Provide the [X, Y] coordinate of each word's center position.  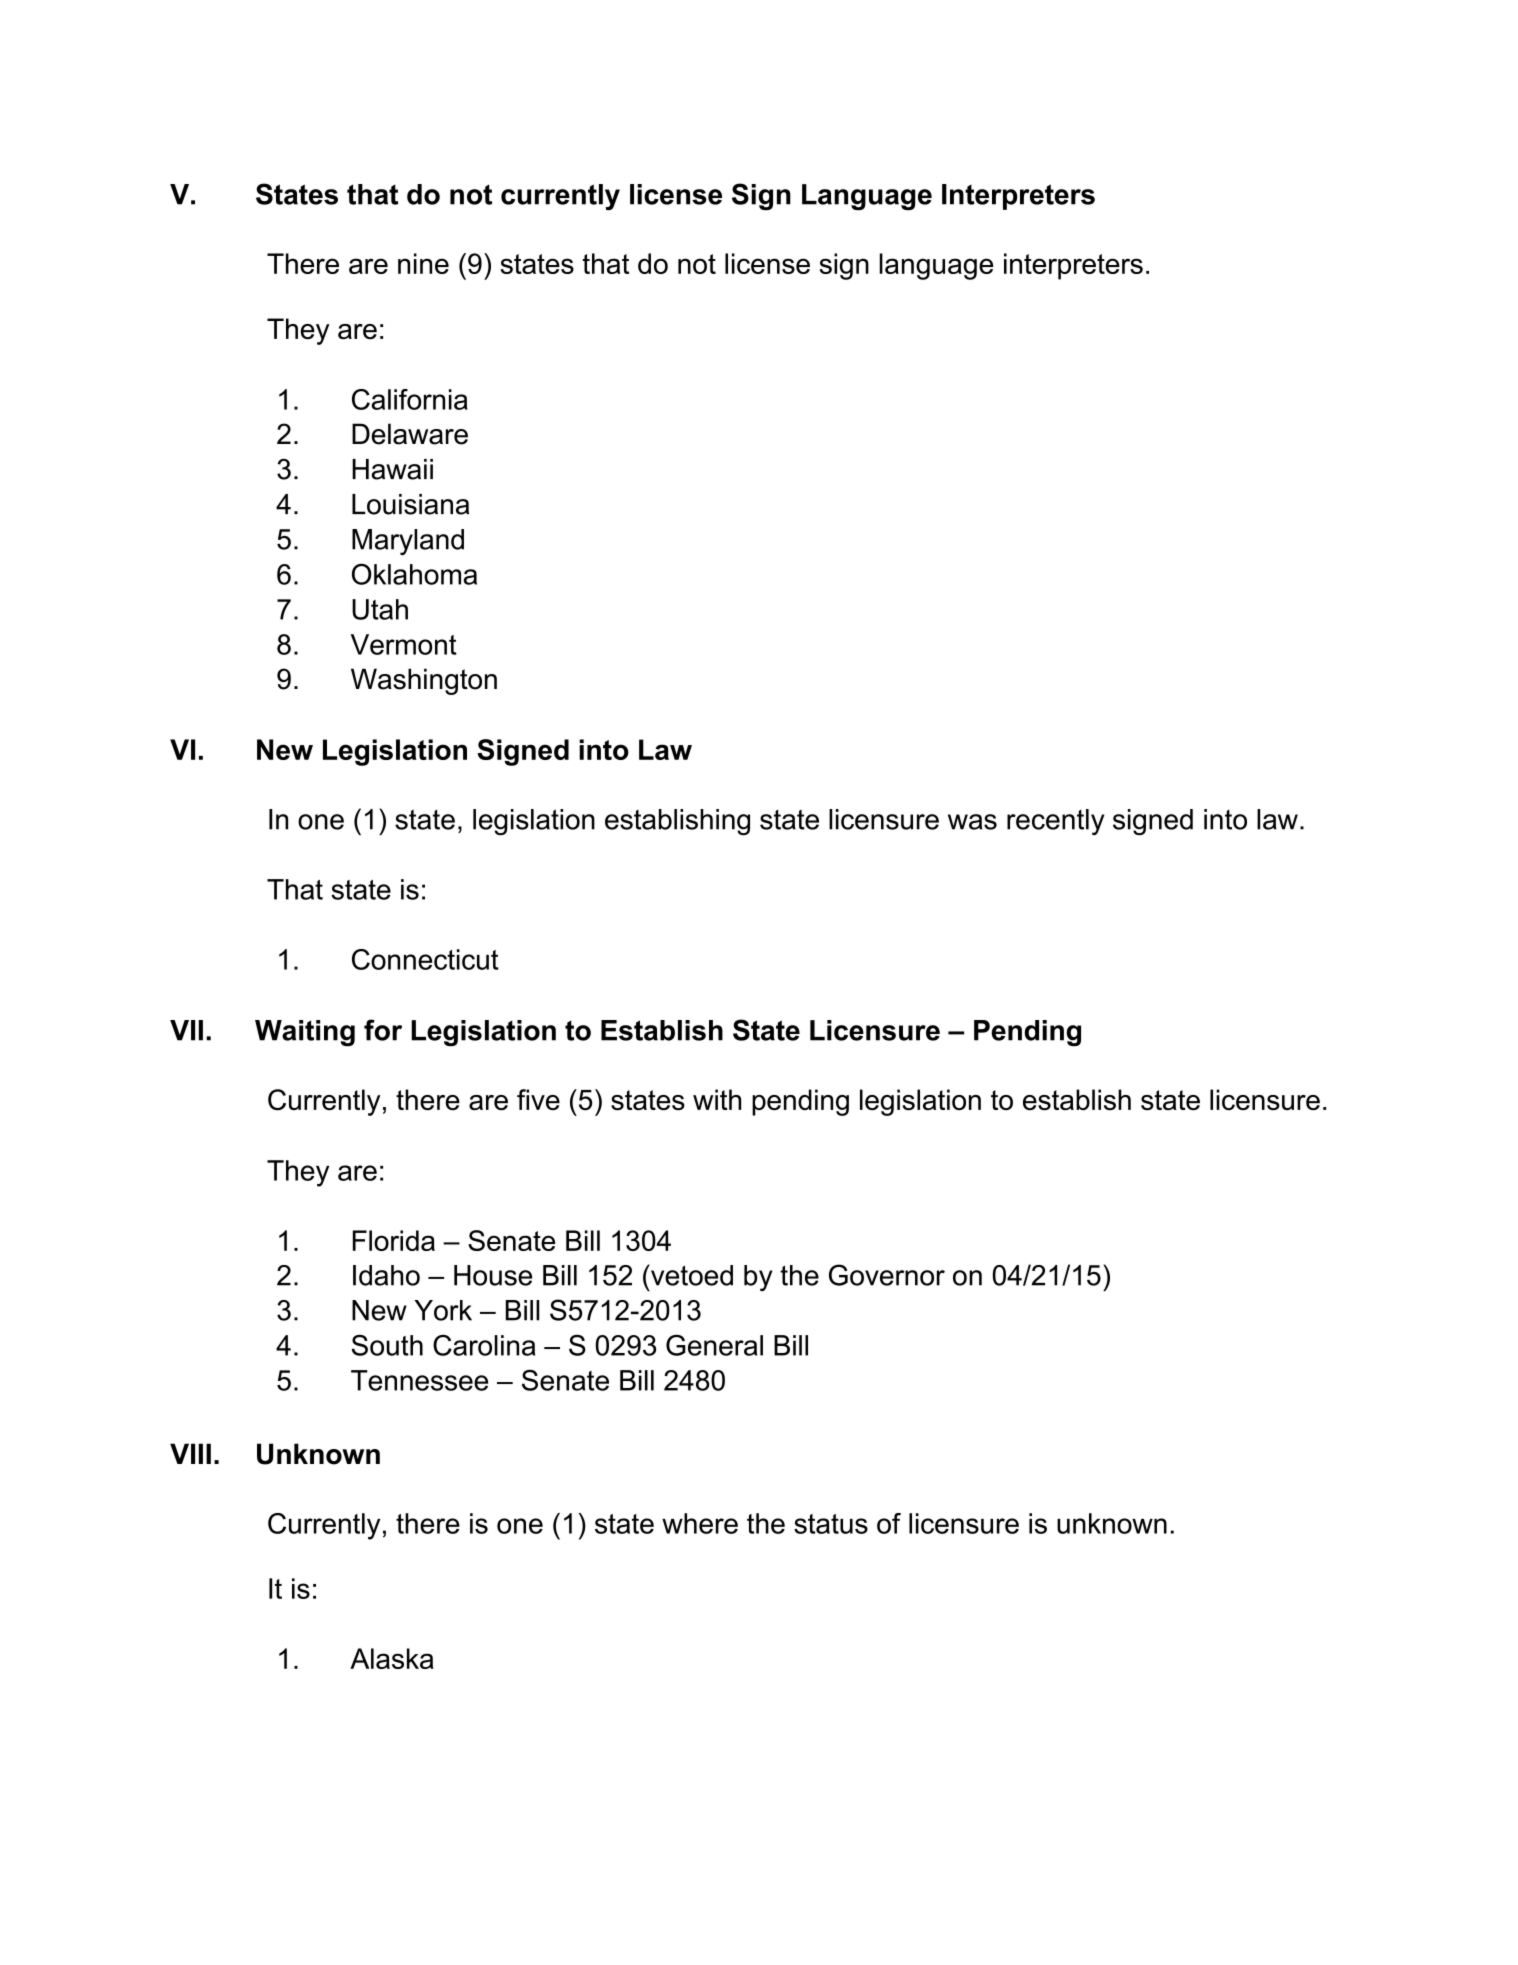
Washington [424, 681]
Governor [887, 1275]
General [714, 1345]
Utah [380, 609]
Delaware [410, 434]
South [387, 1345]
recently [1055, 822]
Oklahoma [414, 574]
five [538, 1099]
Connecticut [425, 959]
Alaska [392, 1658]
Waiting [305, 1033]
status [831, 1524]
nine [423, 263]
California [410, 399]
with [717, 1099]
